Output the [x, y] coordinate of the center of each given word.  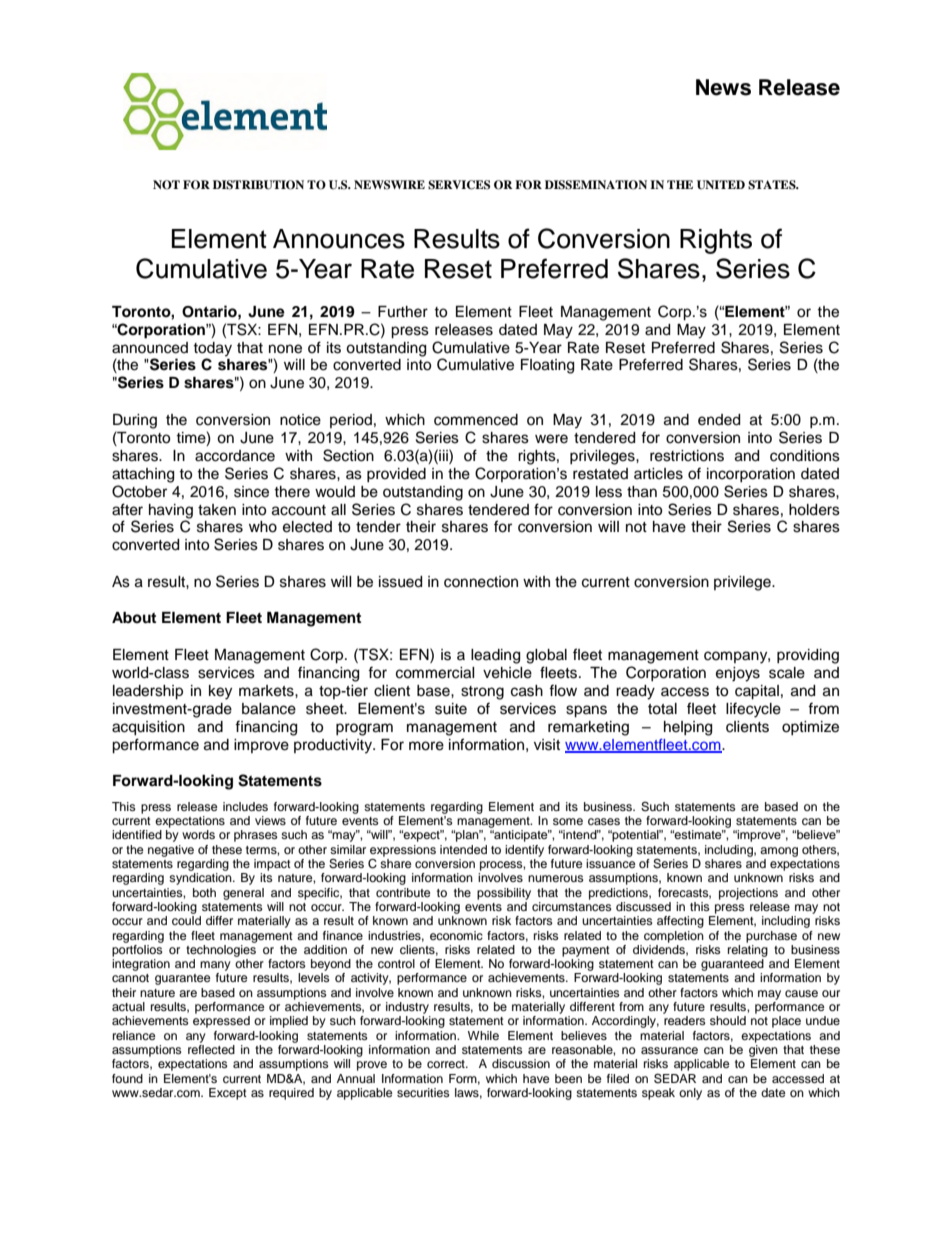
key [220, 692]
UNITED [721, 185]
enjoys [738, 674]
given [763, 1051]
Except [228, 1094]
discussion [521, 1063]
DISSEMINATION [596, 185]
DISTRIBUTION [258, 185]
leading [495, 656]
